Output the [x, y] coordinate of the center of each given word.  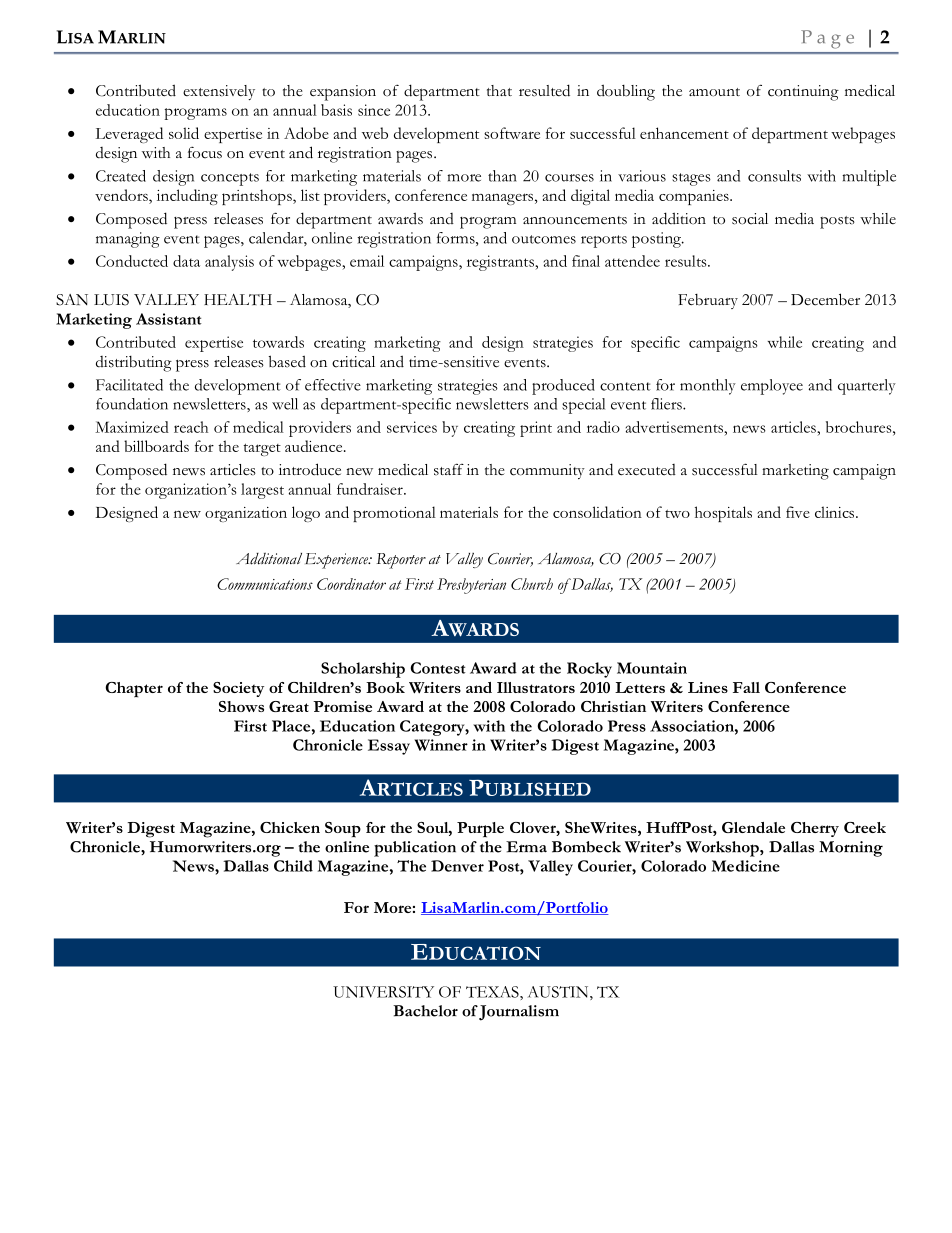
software [512, 133]
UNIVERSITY [383, 992]
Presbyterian [471, 586]
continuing [803, 93]
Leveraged [129, 135]
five [798, 512]
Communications [265, 584]
